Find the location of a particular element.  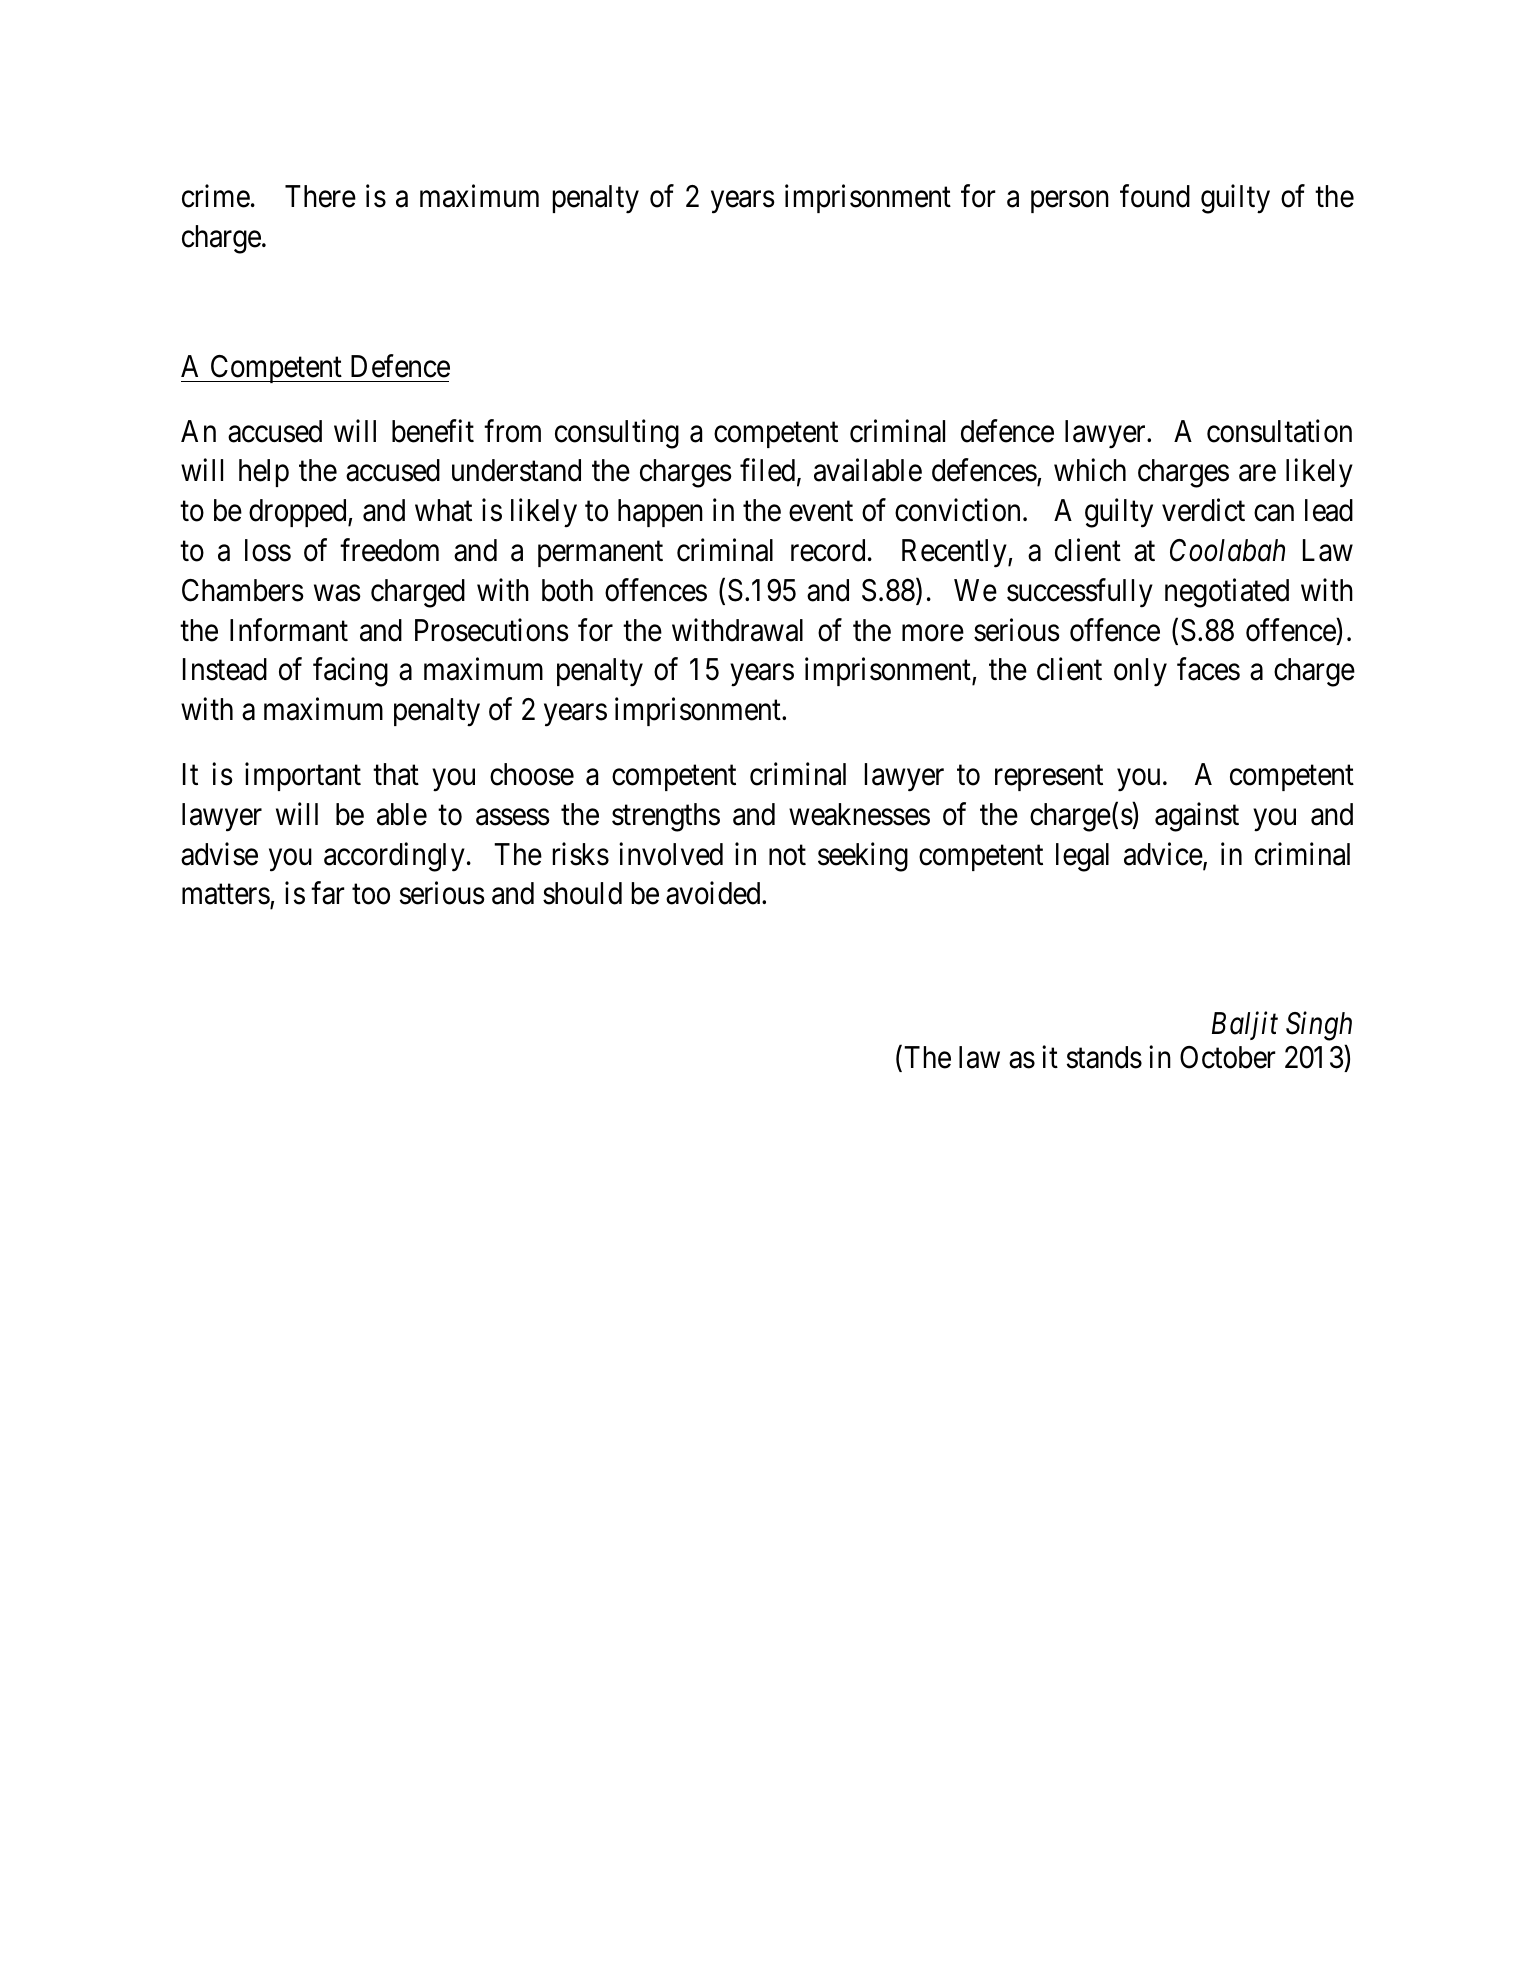

too is located at coordinates (371, 895).
